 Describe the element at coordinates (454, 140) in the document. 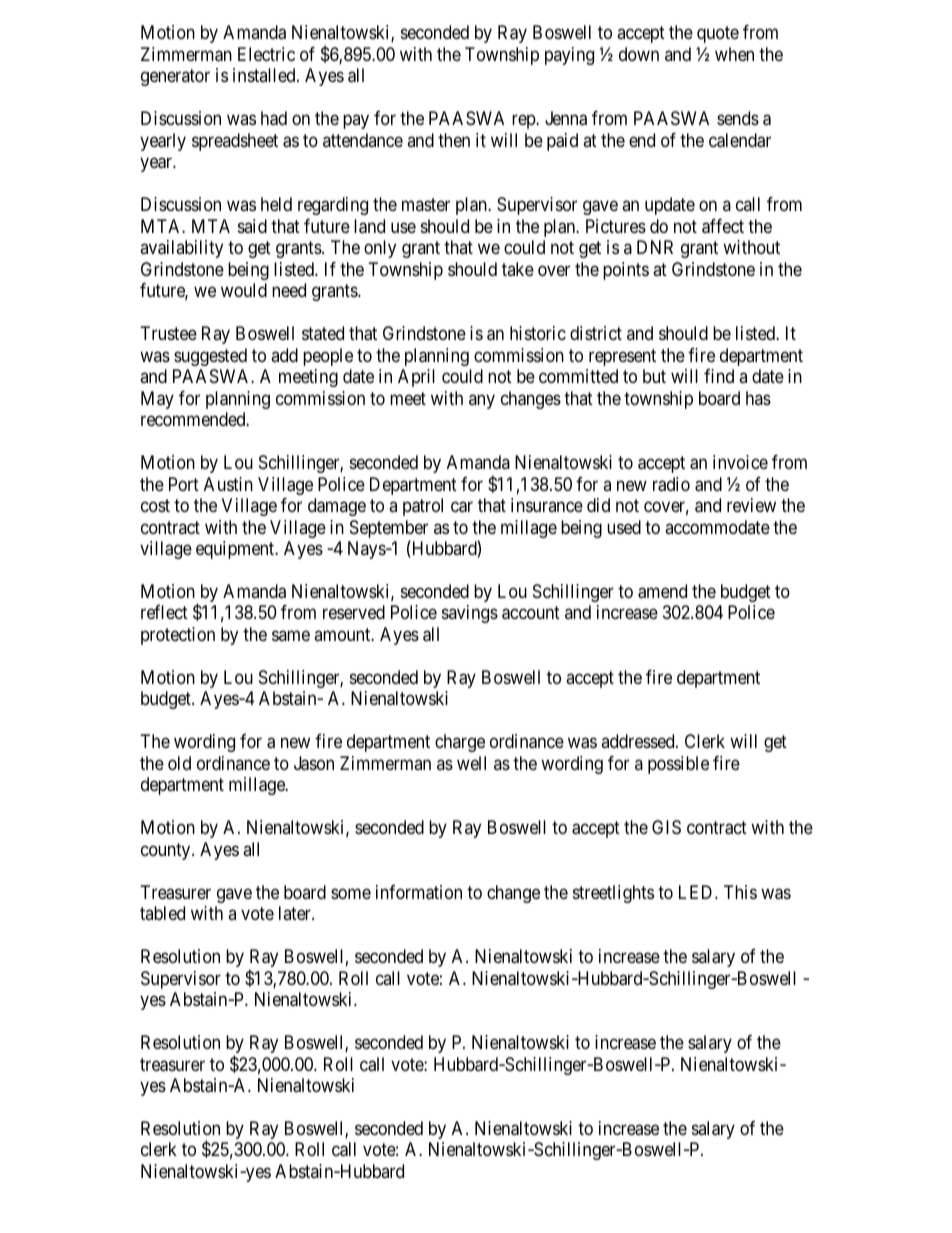

I see `then` at that location.
